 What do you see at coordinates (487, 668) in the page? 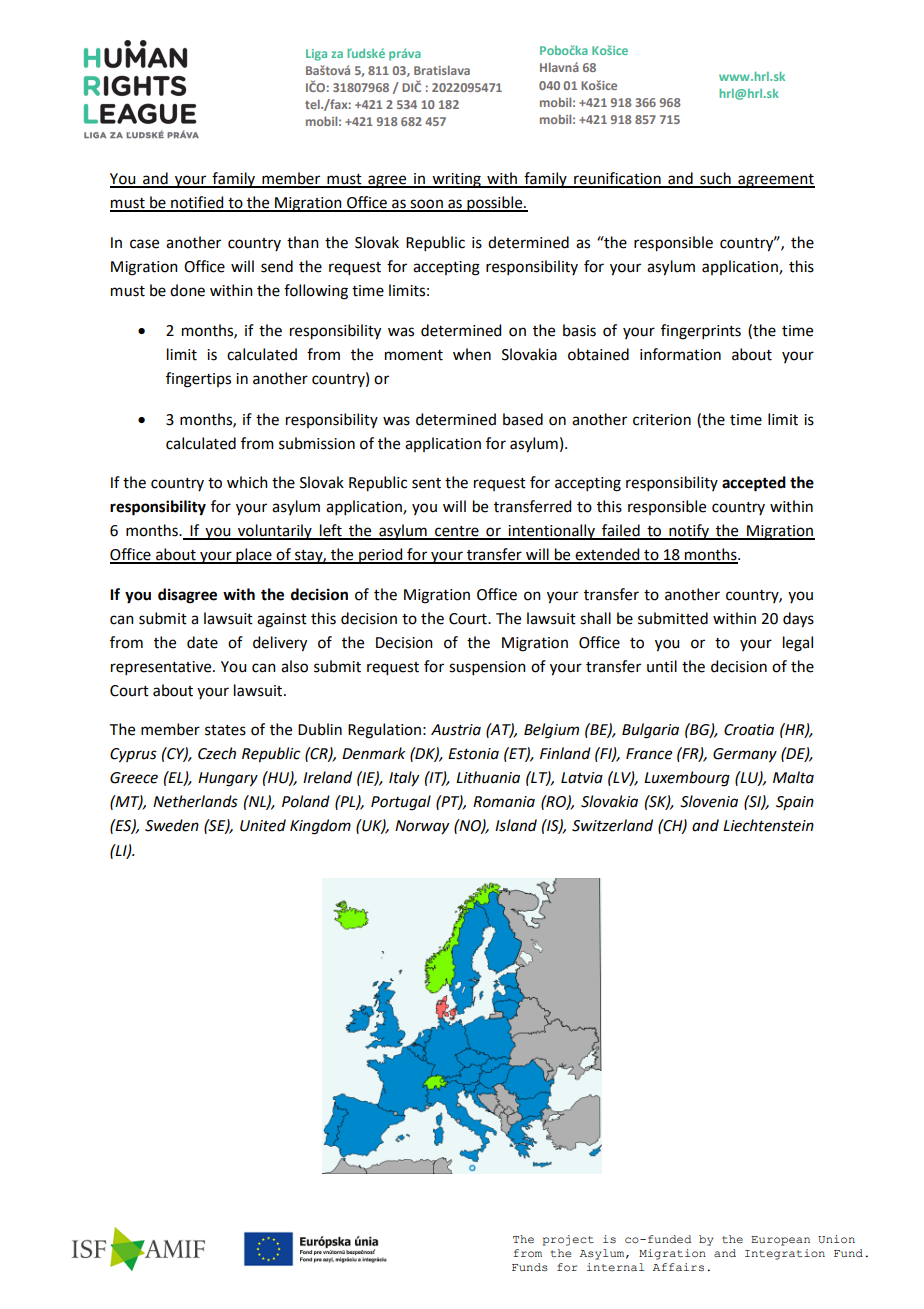
I see `suspension` at bounding box center [487, 668].
